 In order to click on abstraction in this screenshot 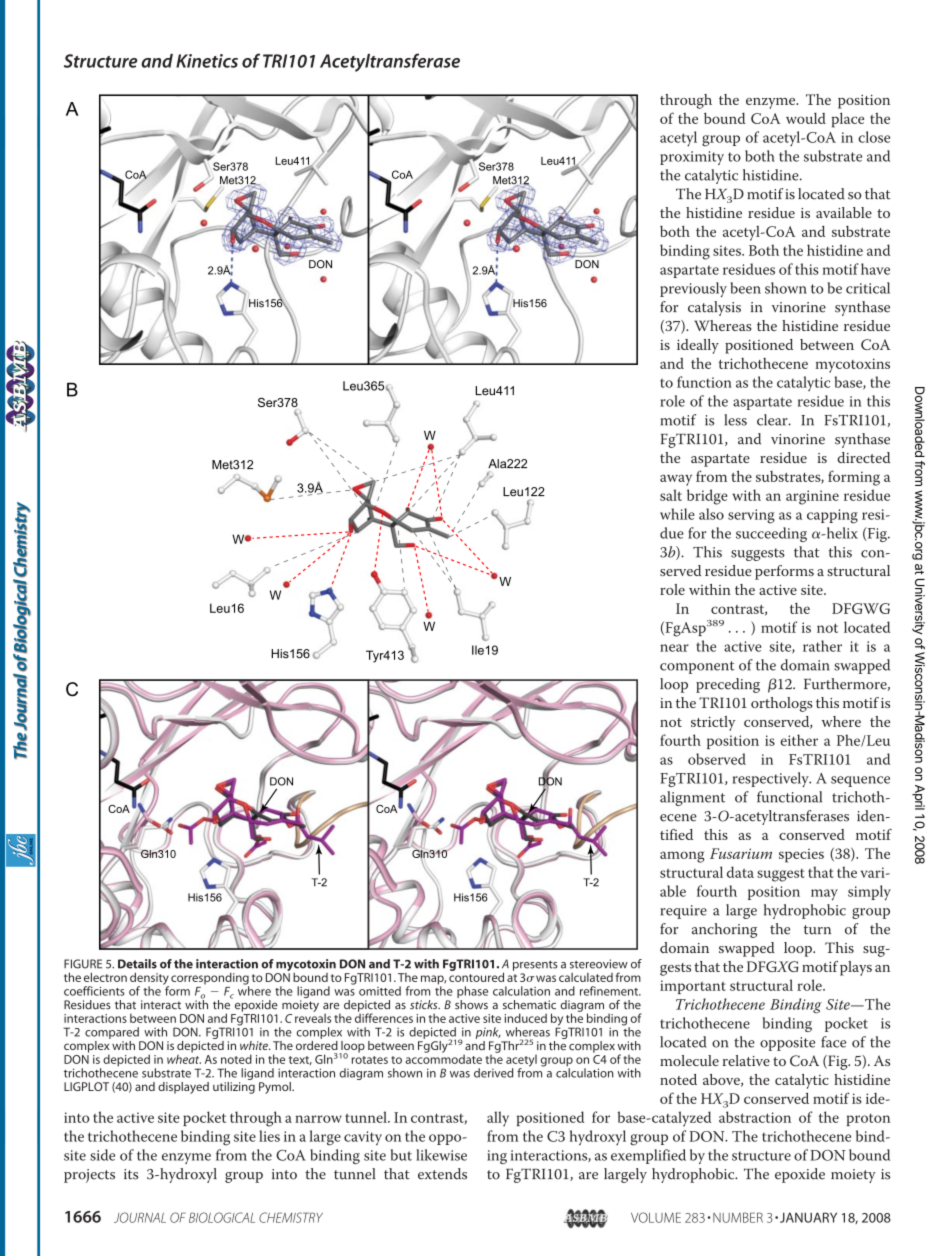, I will do `click(755, 1117)`.
